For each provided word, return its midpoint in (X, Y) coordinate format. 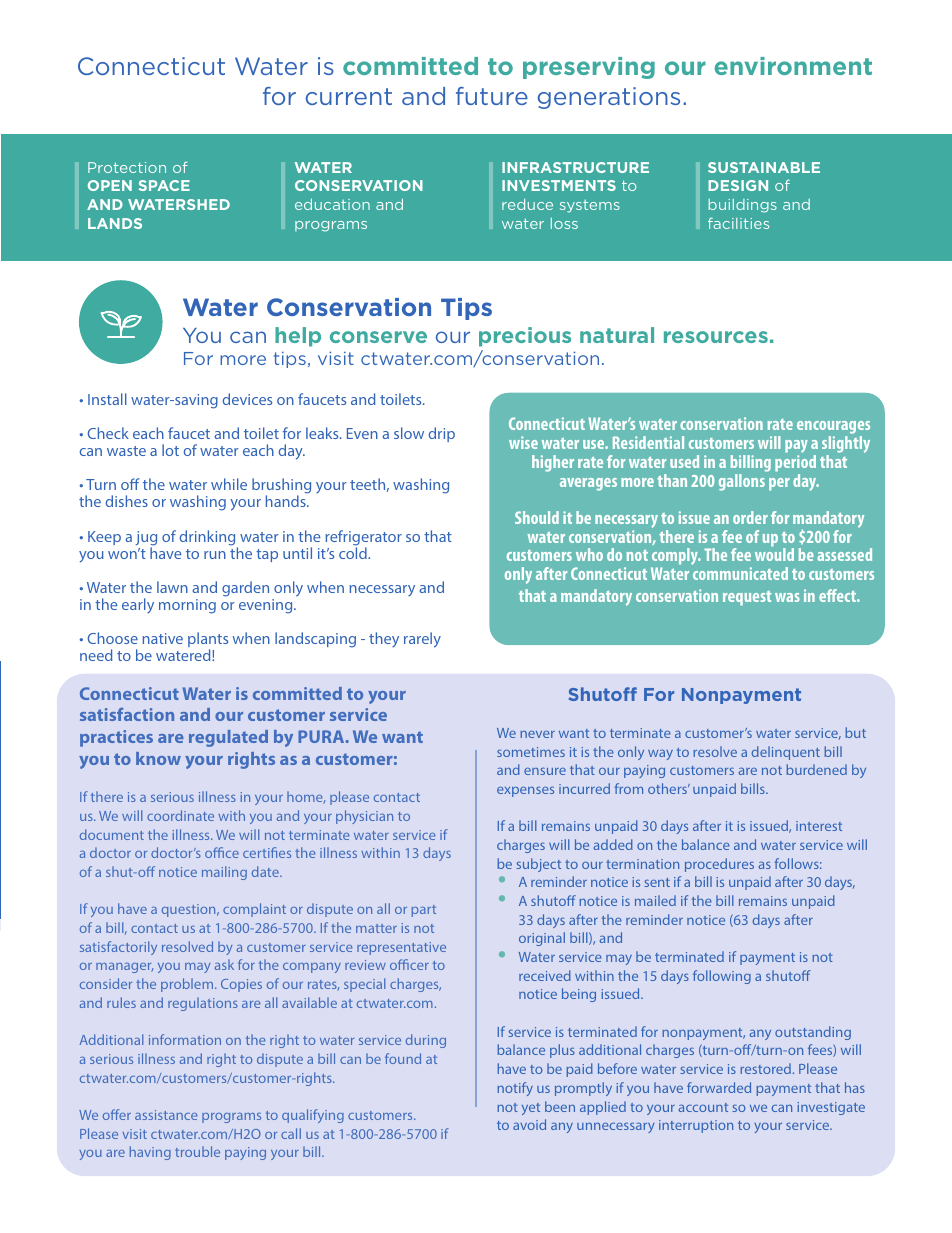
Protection (127, 167)
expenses (525, 791)
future (492, 96)
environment (793, 66)
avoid (529, 1124)
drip (442, 434)
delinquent (786, 753)
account (703, 1107)
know (158, 758)
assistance (166, 1115)
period (795, 463)
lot (170, 450)
